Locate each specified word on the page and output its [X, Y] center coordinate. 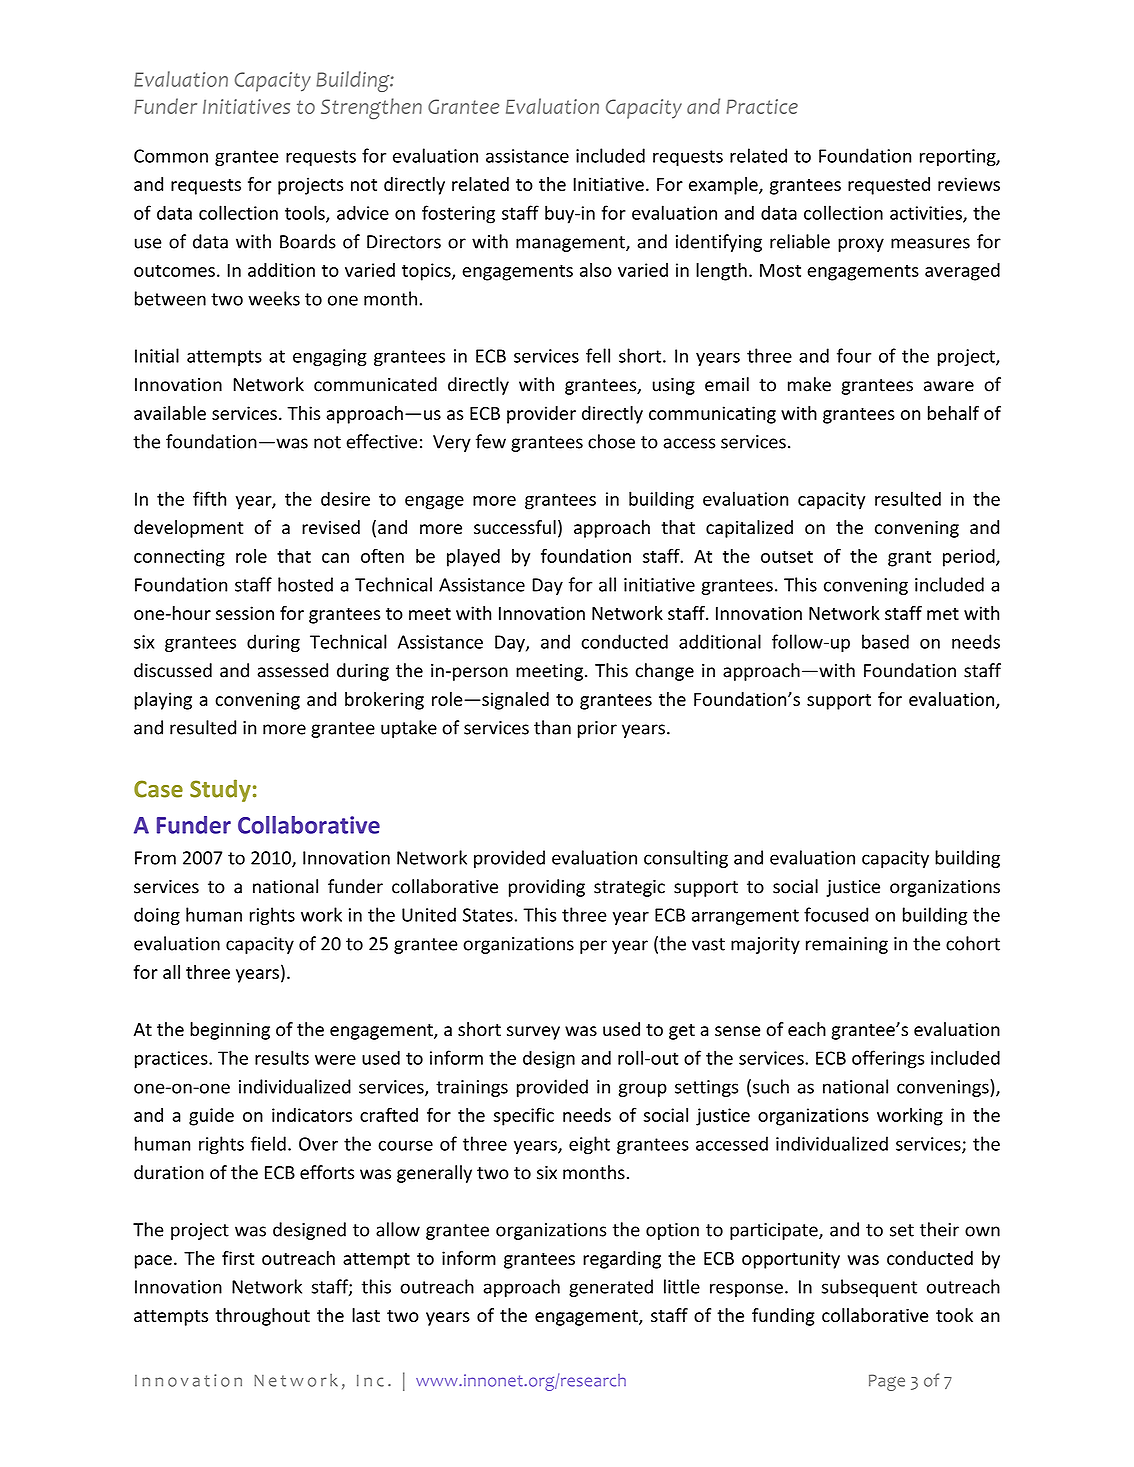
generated [611, 1288]
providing [547, 888]
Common [171, 156]
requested [889, 186]
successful [515, 527]
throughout [262, 1317]
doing [157, 916]
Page [887, 1382]
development [188, 529]
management [571, 244]
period [970, 558]
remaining [847, 945]
